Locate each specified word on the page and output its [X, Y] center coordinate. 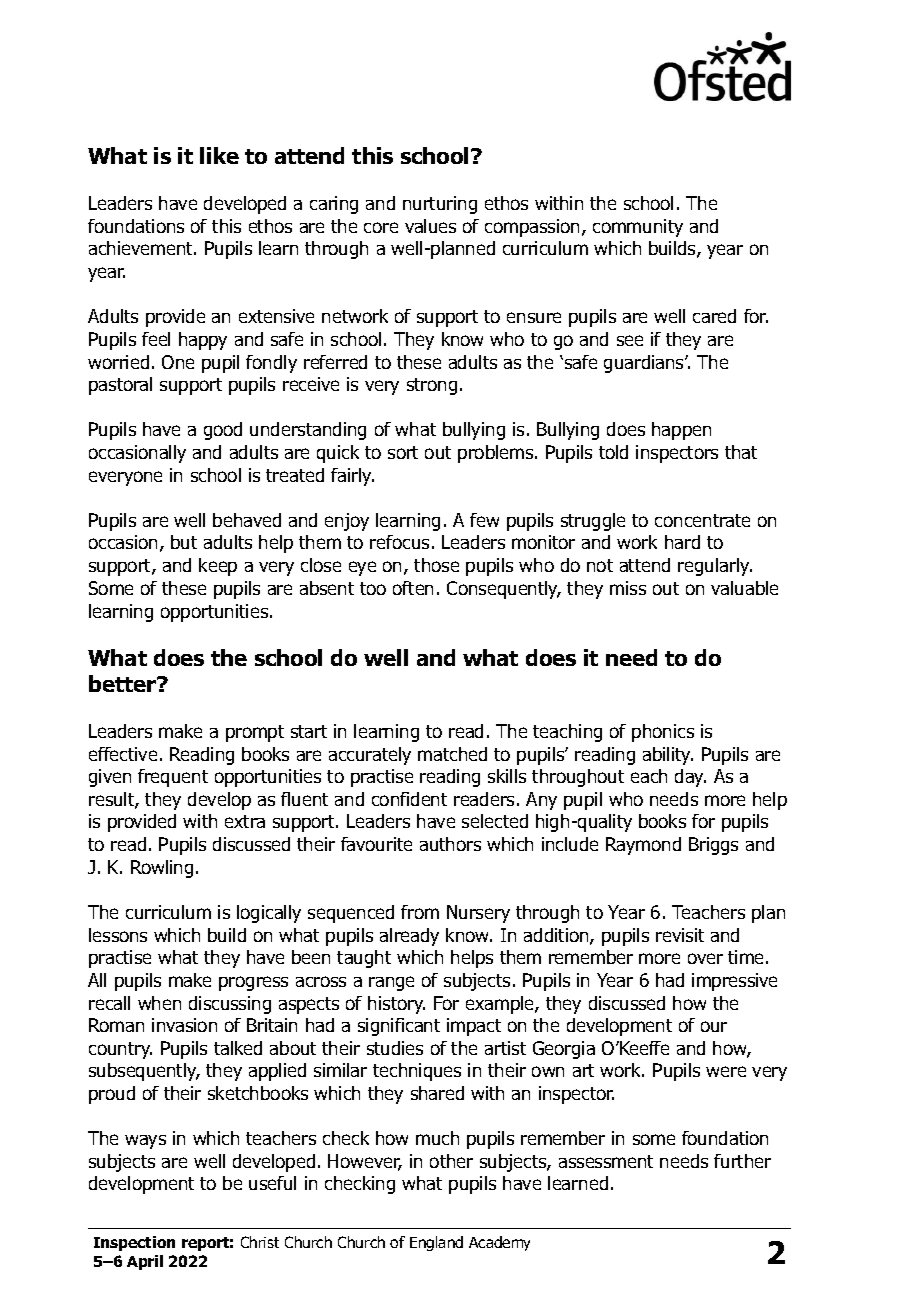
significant [399, 1027]
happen [681, 431]
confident [409, 799]
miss [628, 588]
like [219, 155]
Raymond [643, 846]
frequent [173, 778]
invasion [184, 1025]
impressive [734, 982]
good [223, 431]
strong [432, 386]
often [413, 588]
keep [218, 567]
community [638, 228]
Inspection [134, 1243]
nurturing [440, 205]
